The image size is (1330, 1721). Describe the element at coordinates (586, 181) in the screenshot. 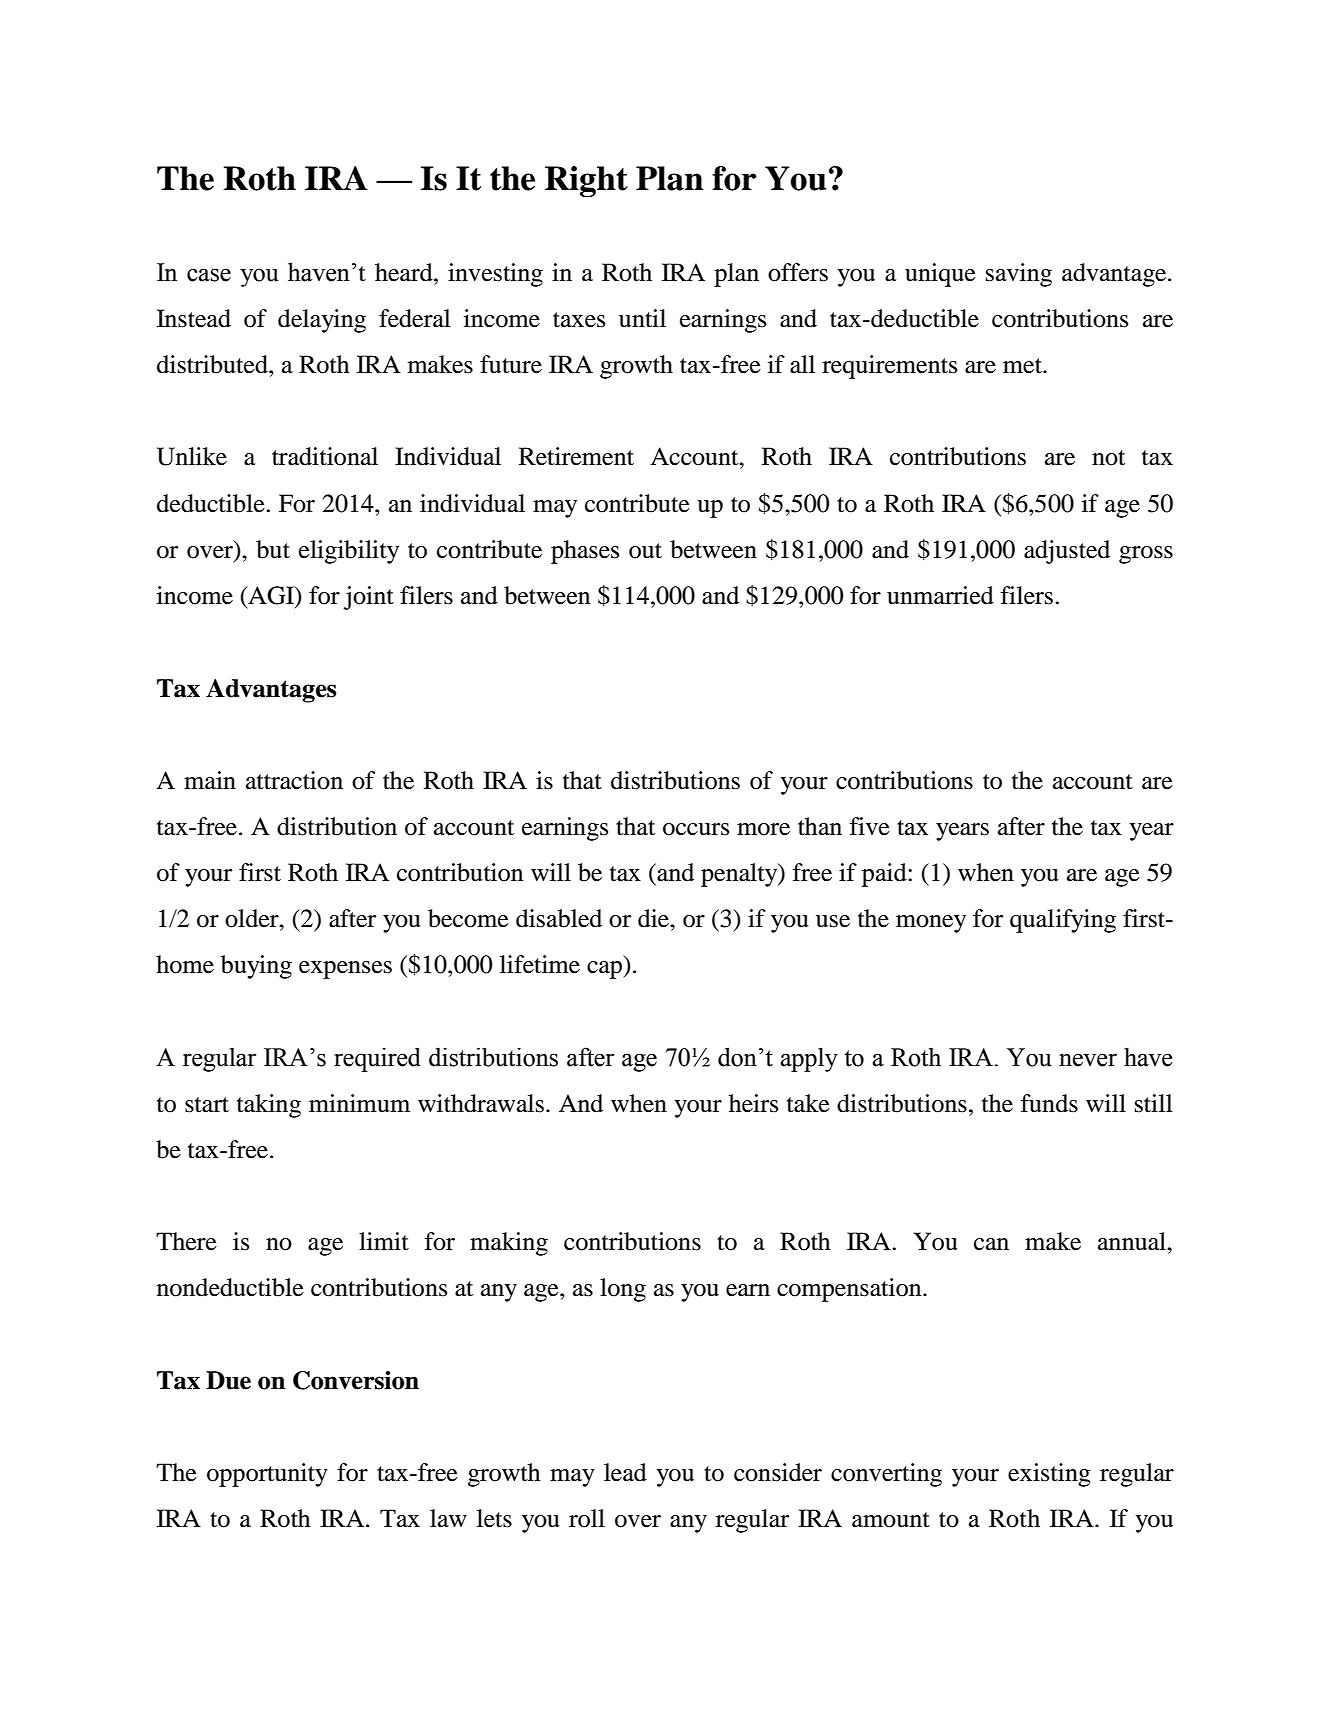

I see `Right` at that location.
